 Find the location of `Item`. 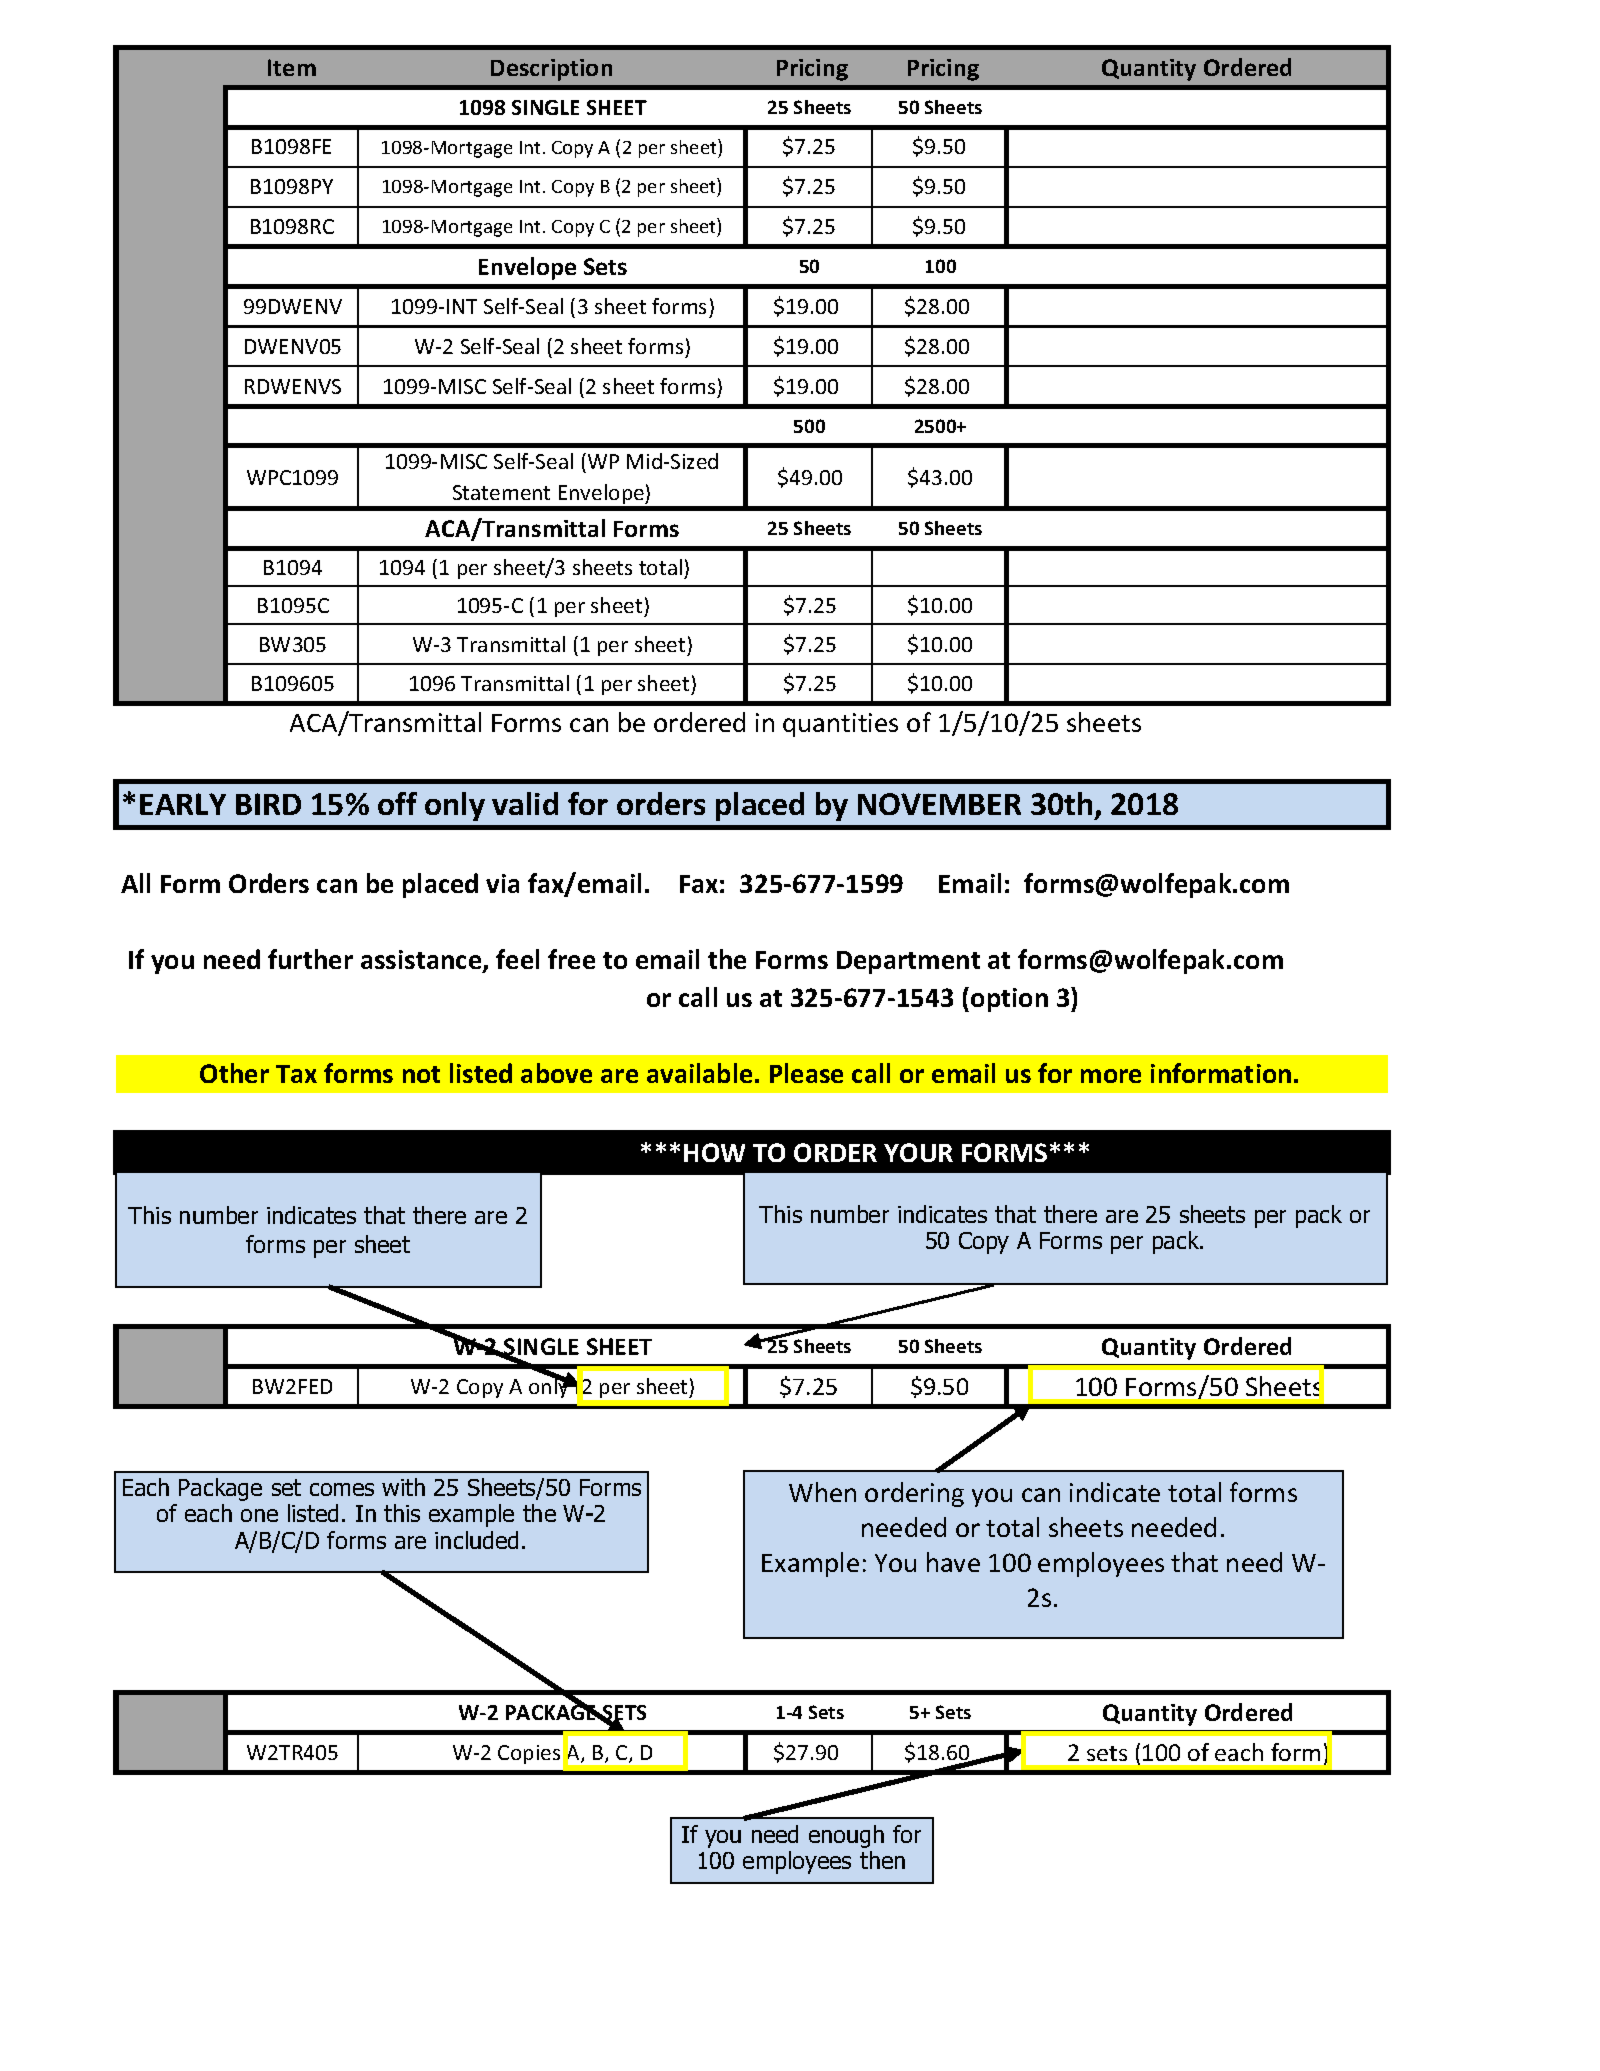

Item is located at coordinates (292, 67).
